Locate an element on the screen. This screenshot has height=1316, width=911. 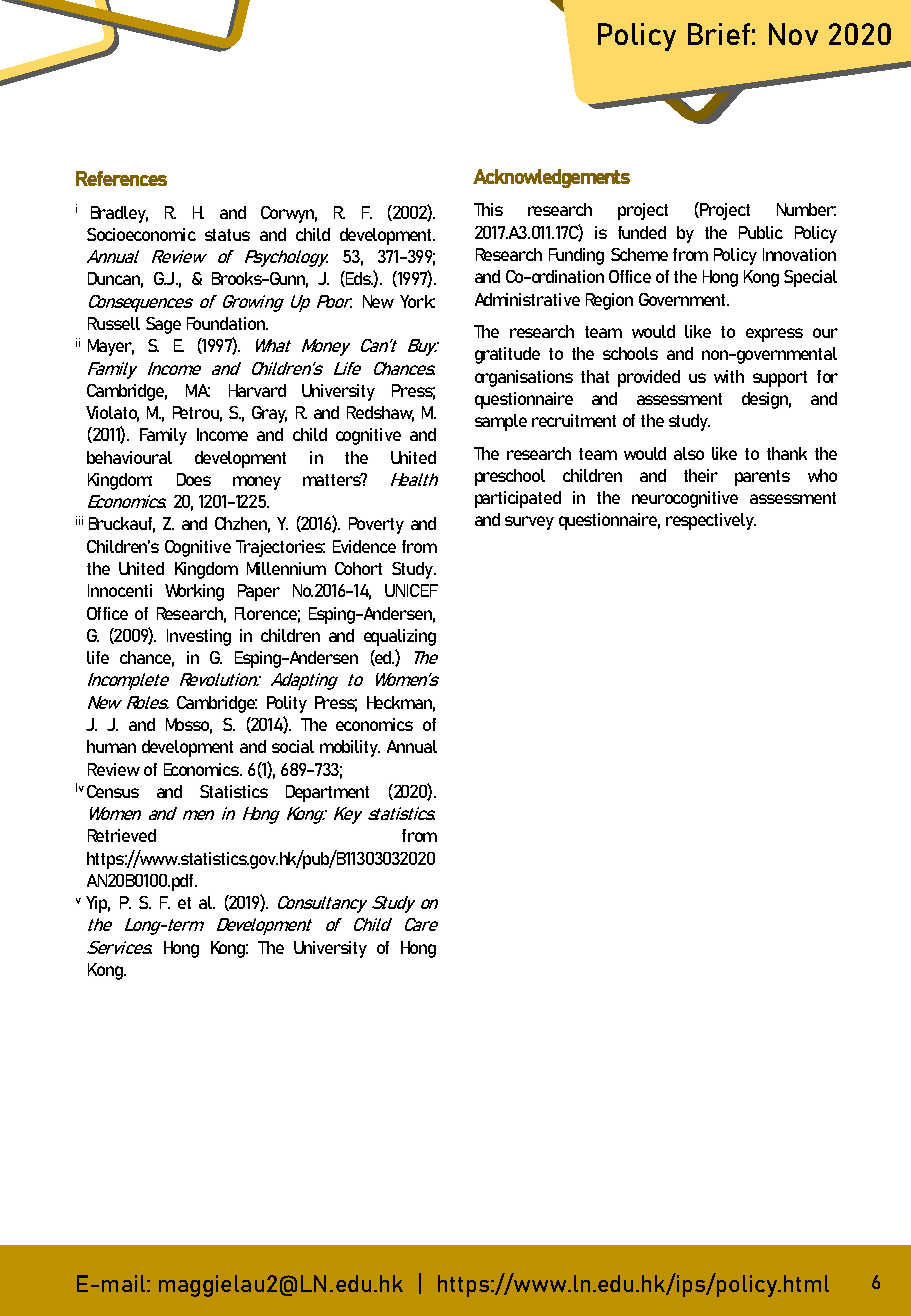
References is located at coordinates (121, 178).
